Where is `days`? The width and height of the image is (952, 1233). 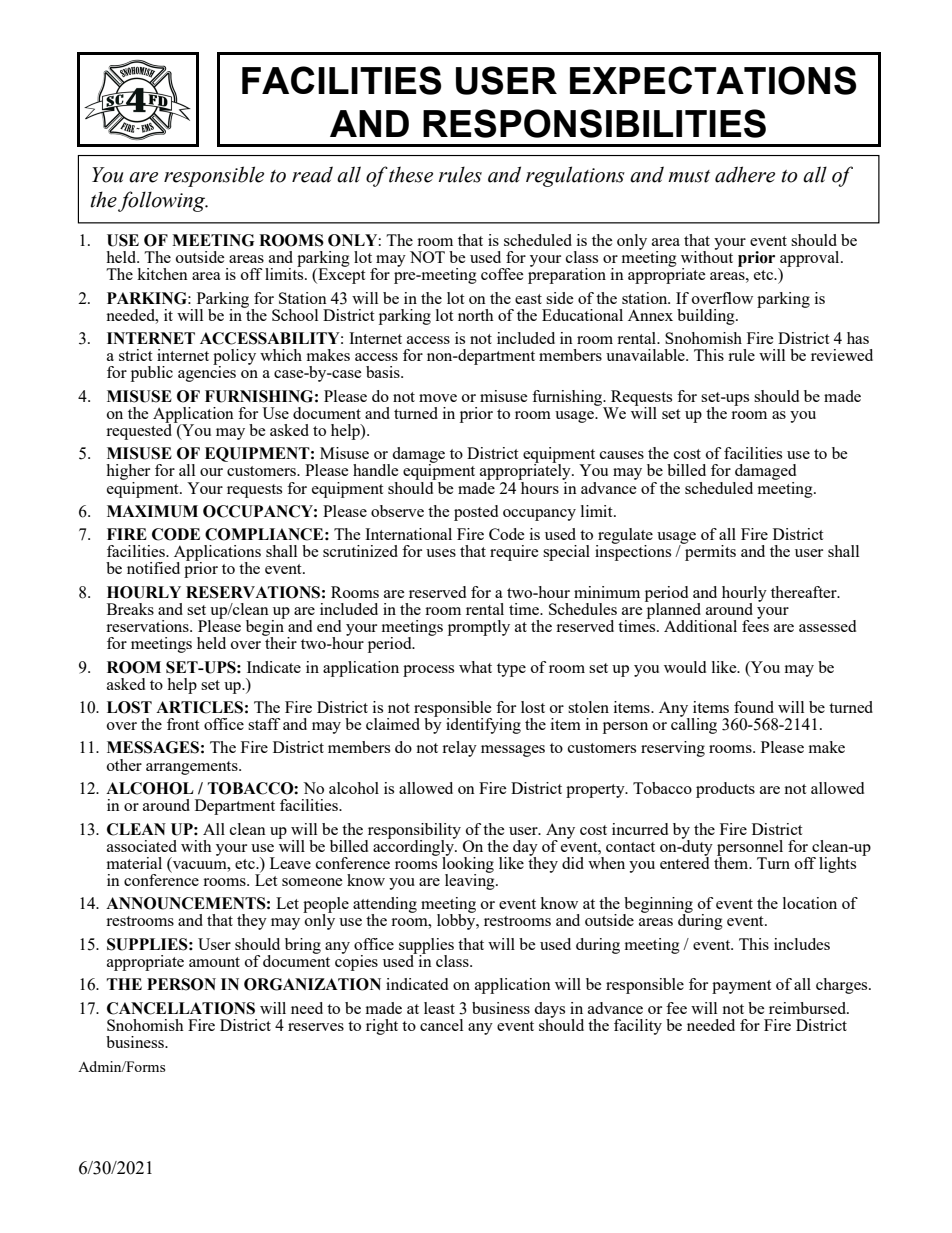 days is located at coordinates (549, 1011).
